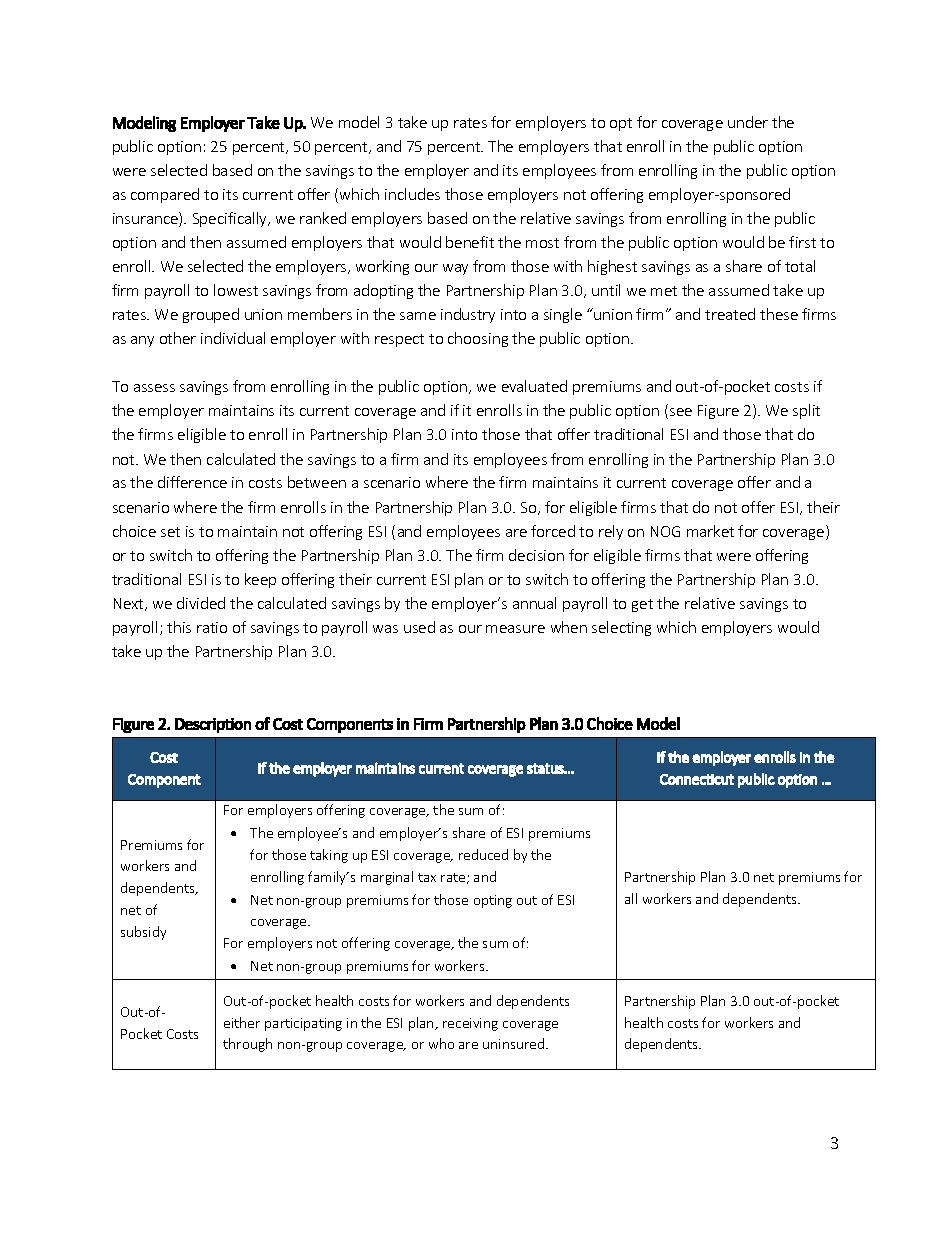 Image resolution: width=952 pixels, height=1233 pixels. What do you see at coordinates (470, 1024) in the screenshot?
I see `receiving` at bounding box center [470, 1024].
